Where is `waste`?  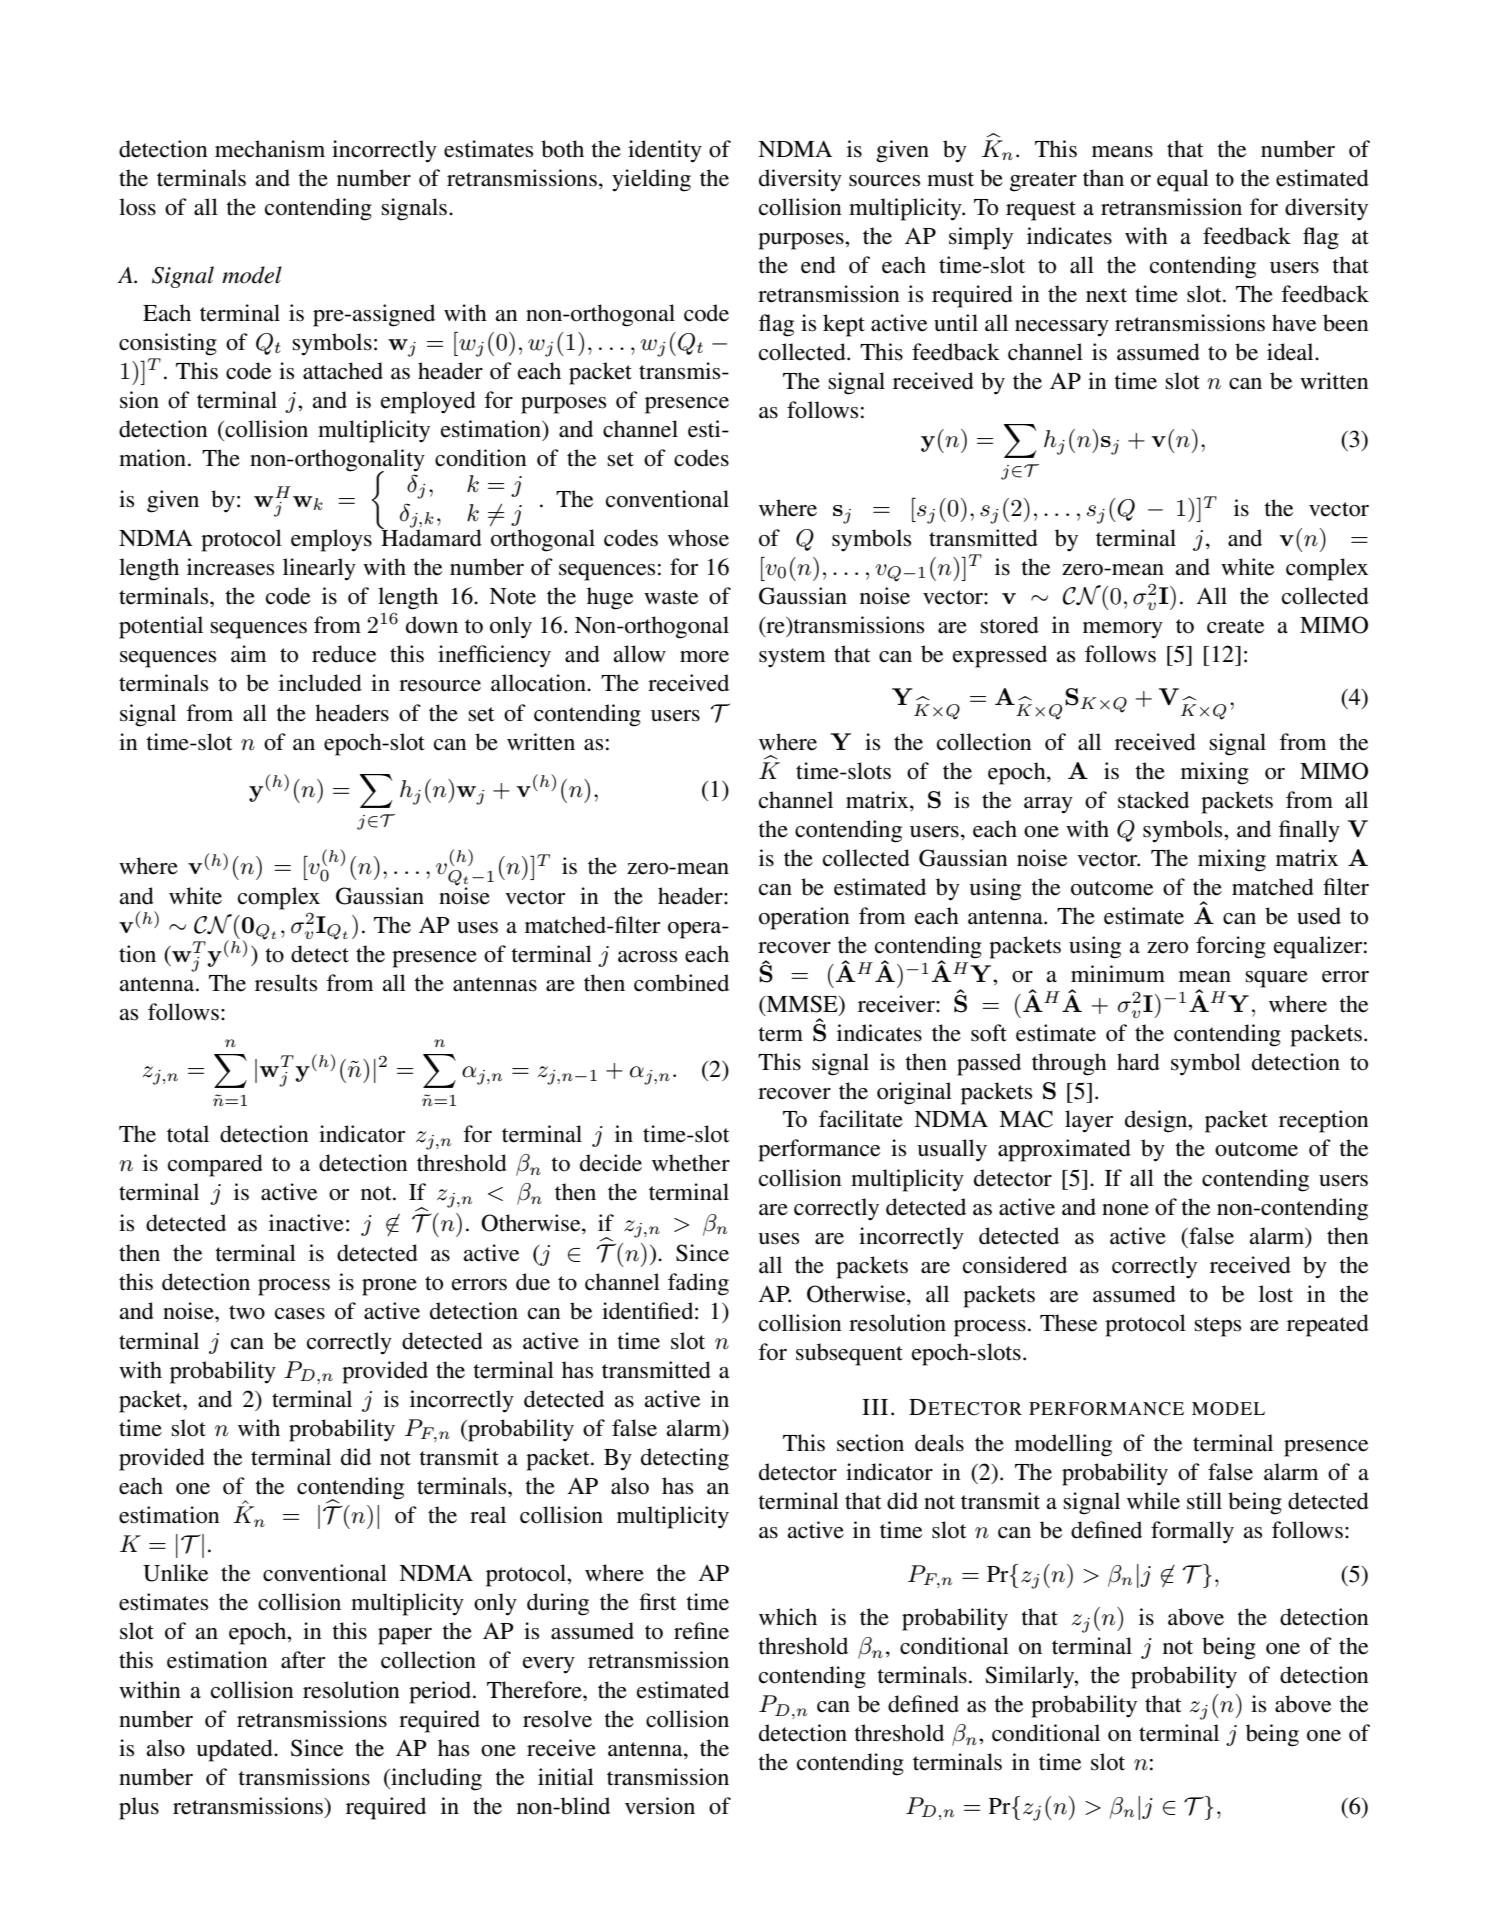 waste is located at coordinates (671, 597).
